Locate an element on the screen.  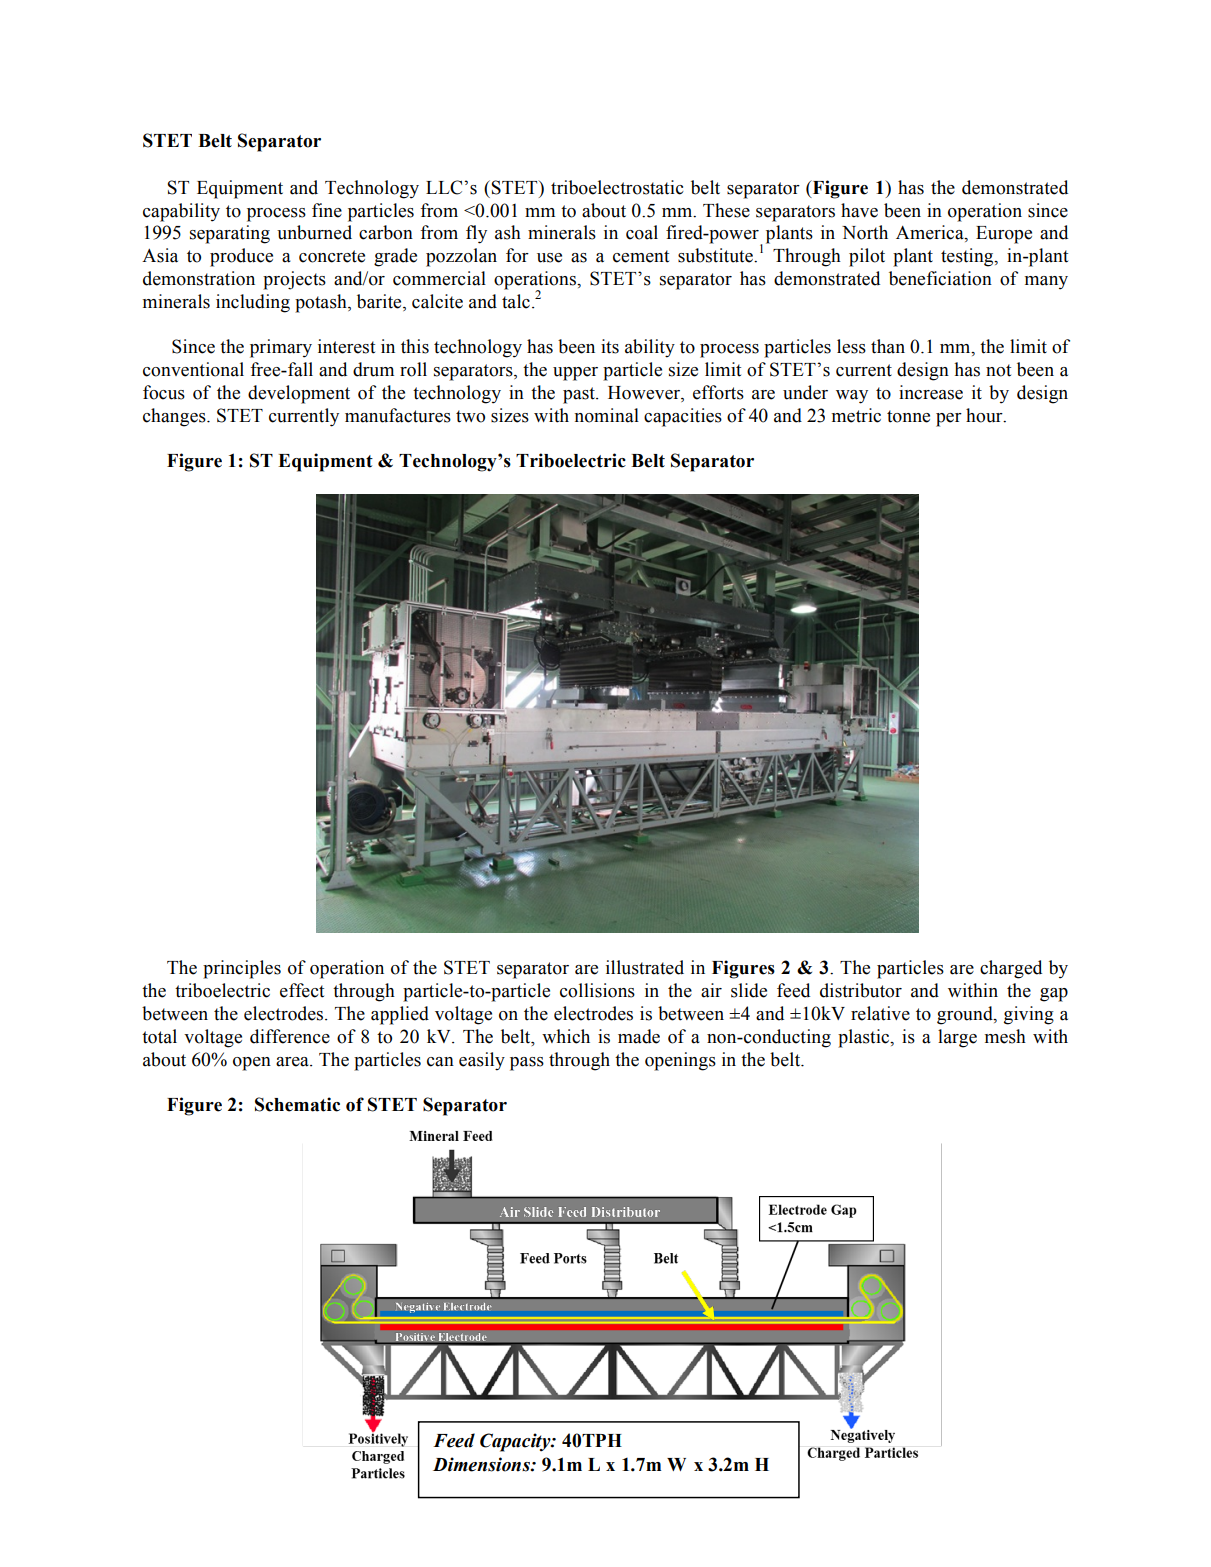
pass is located at coordinates (527, 1064).
